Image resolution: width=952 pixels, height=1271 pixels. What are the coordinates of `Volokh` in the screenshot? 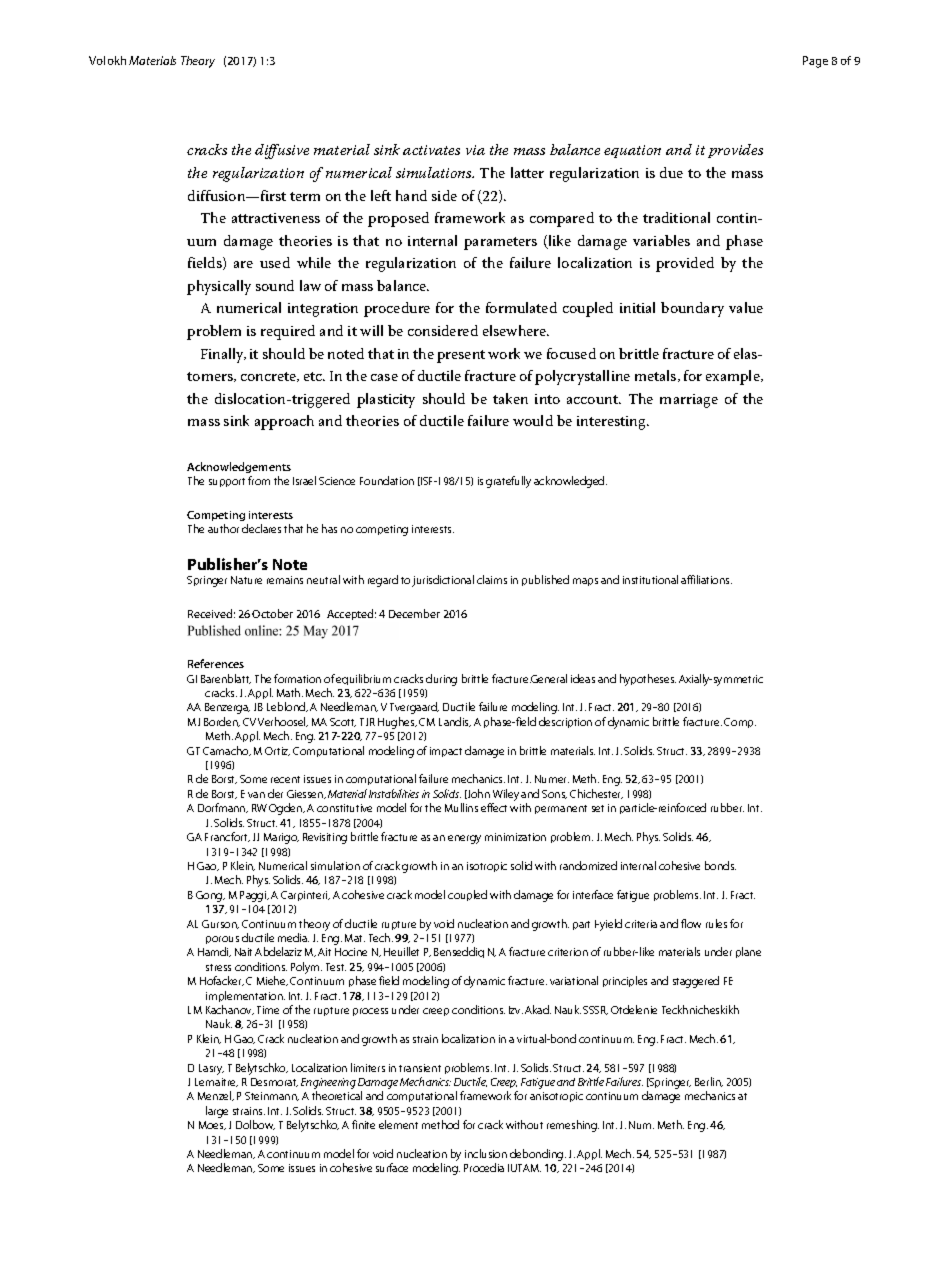 It's located at (107, 60).
